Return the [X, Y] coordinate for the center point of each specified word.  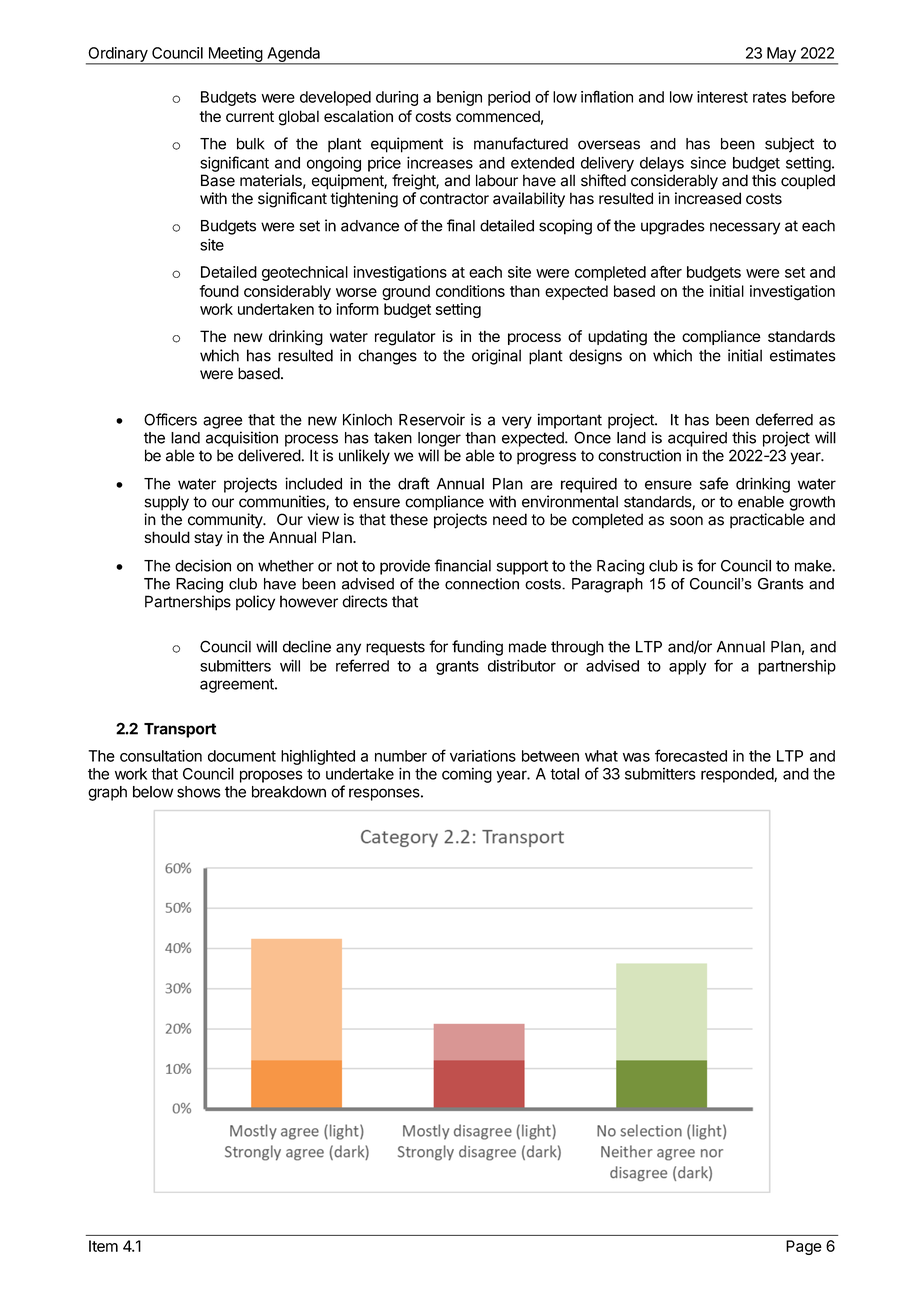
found [219, 291]
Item [103, 1246]
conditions [470, 291]
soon [686, 521]
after [666, 271]
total [564, 774]
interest [722, 97]
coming [467, 775]
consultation [161, 756]
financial [462, 565]
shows [199, 792]
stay [208, 539]
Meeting [235, 55]
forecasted [691, 755]
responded [738, 775]
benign [459, 98]
